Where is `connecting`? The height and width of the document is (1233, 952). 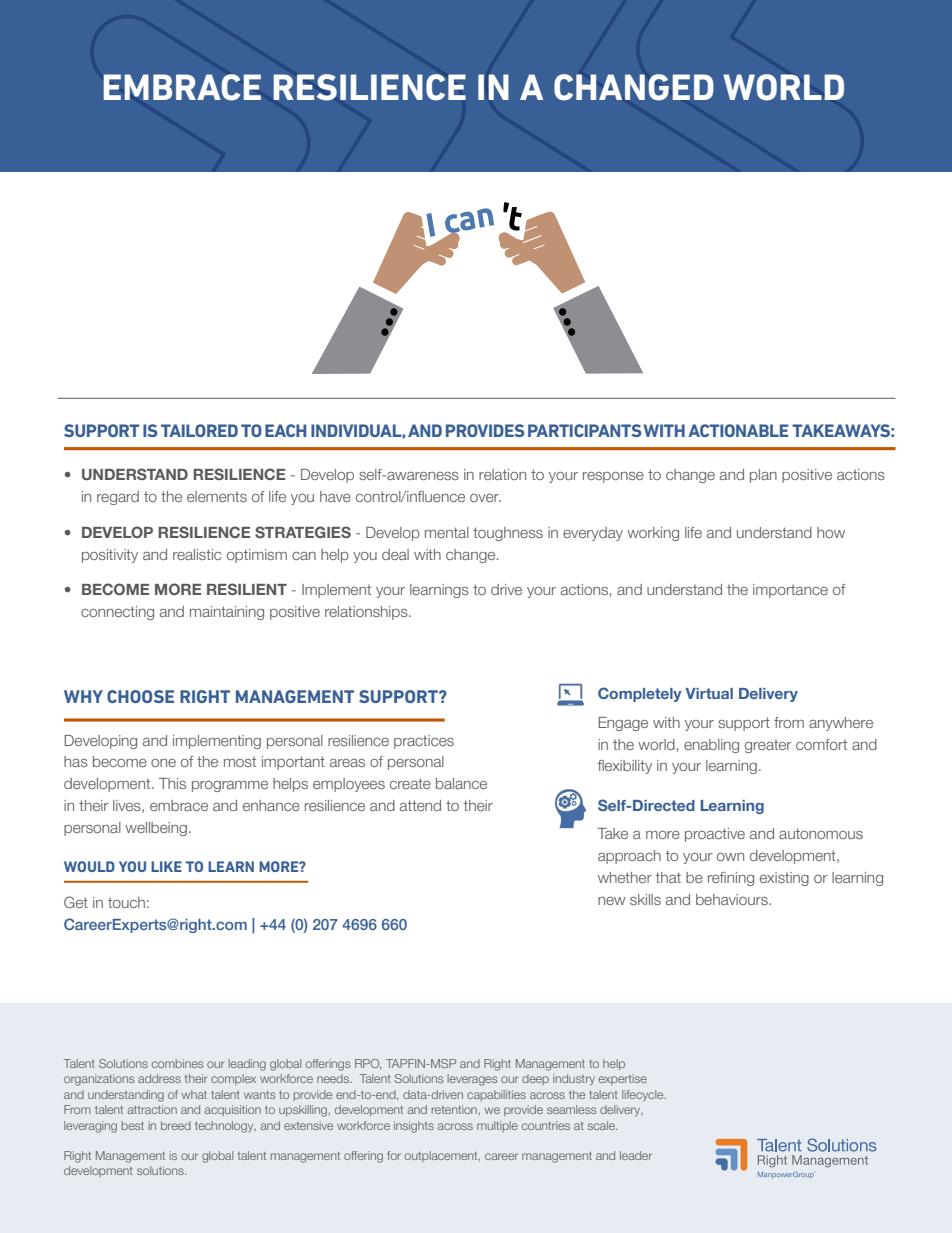
connecting is located at coordinates (117, 613).
